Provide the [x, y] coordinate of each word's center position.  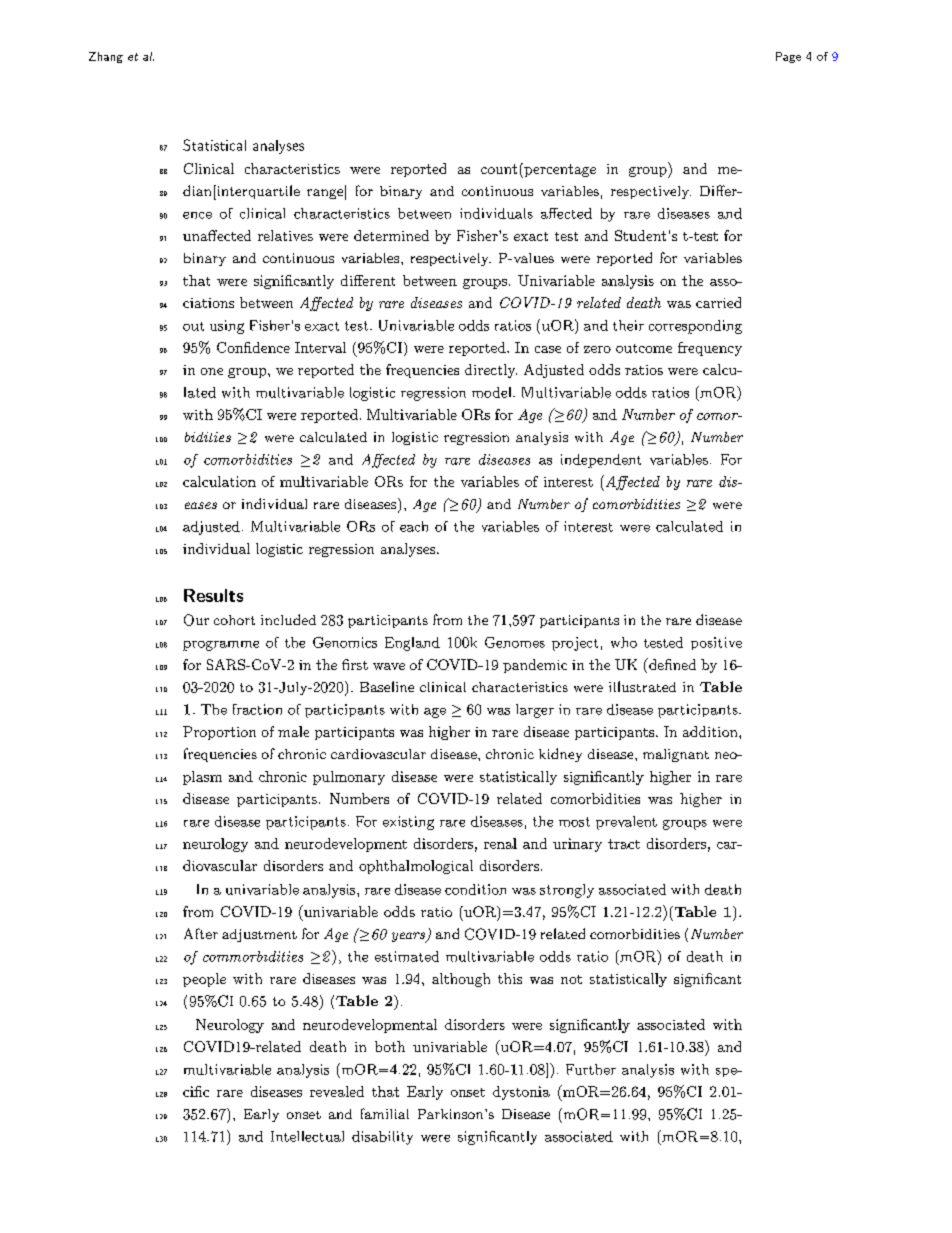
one [212, 371]
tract [624, 844]
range [325, 194]
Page [788, 57]
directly [491, 371]
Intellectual [307, 1136]
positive [716, 643]
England [412, 644]
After [201, 933]
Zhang [106, 57]
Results [213, 595]
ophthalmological [416, 867]
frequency [710, 349]
